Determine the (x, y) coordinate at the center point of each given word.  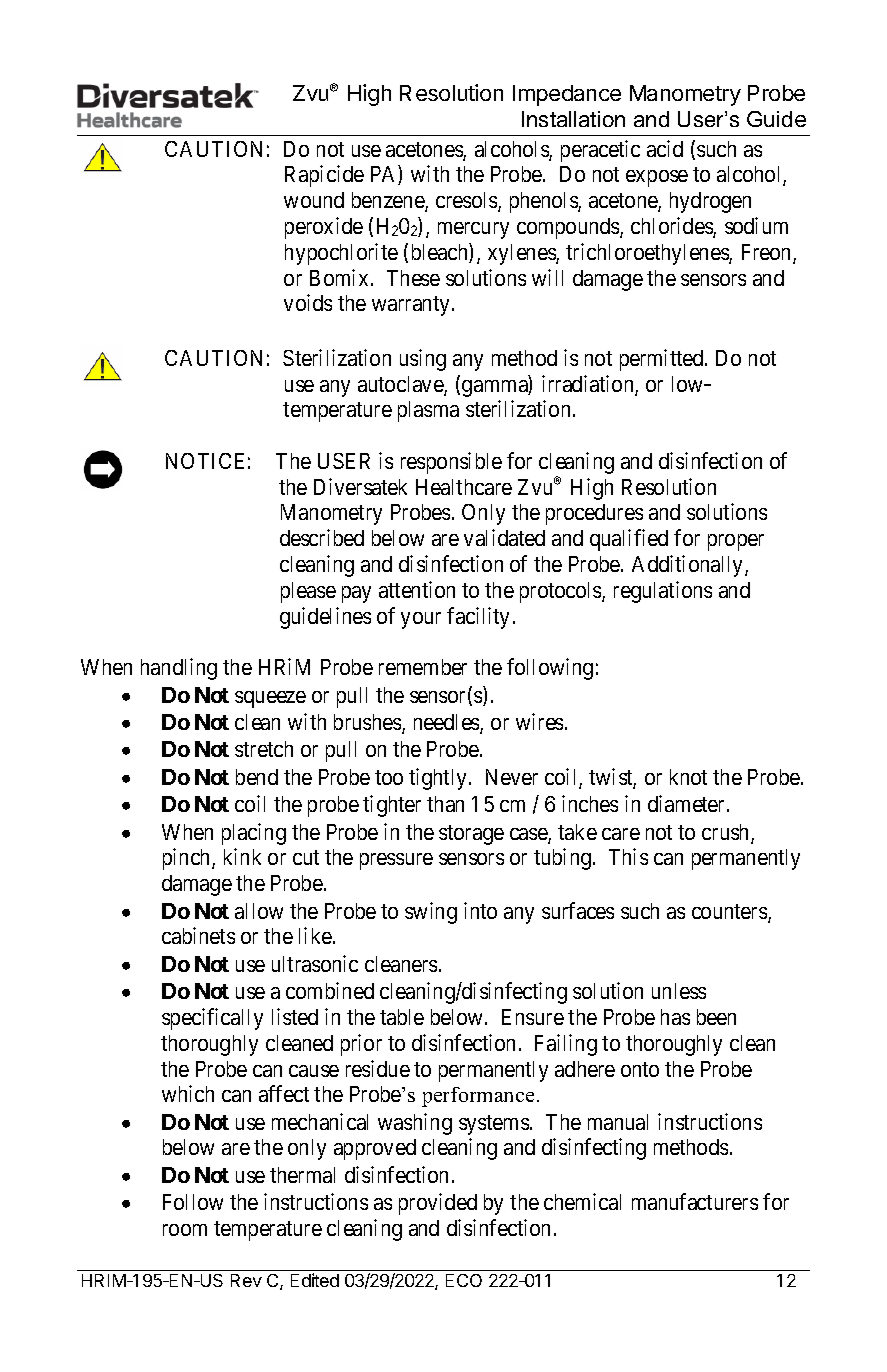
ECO (464, 1280)
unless (679, 991)
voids (308, 302)
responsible (451, 463)
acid (665, 148)
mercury (473, 230)
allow (259, 911)
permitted (663, 360)
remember (423, 667)
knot (688, 777)
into (480, 910)
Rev (246, 1280)
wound (314, 200)
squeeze (270, 699)
